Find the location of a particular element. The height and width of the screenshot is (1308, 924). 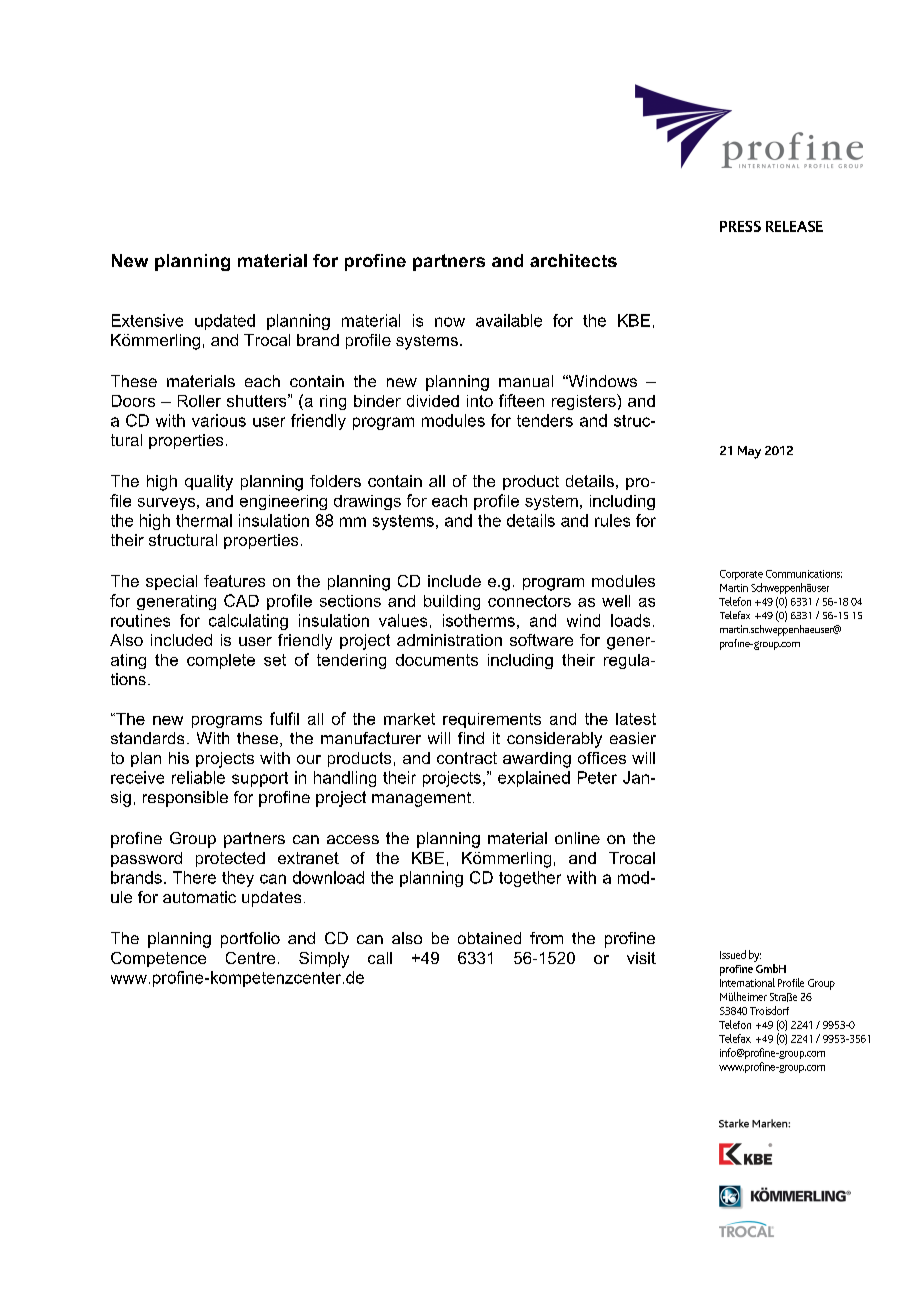

latest is located at coordinates (636, 719).
